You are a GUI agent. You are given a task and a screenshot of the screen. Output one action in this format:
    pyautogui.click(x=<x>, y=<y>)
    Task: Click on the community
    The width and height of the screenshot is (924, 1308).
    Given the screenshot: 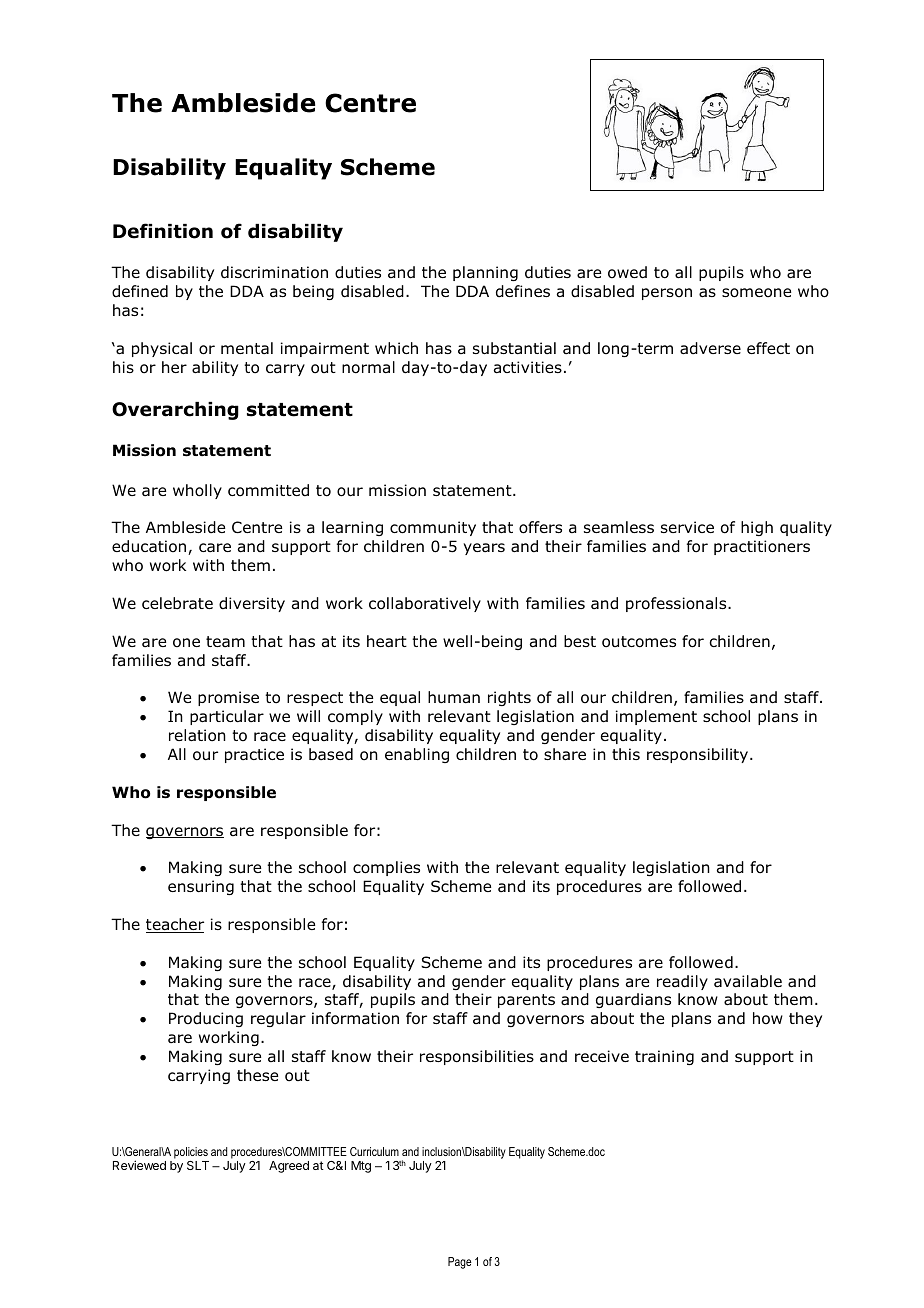 What is the action you would take?
    pyautogui.click(x=433, y=528)
